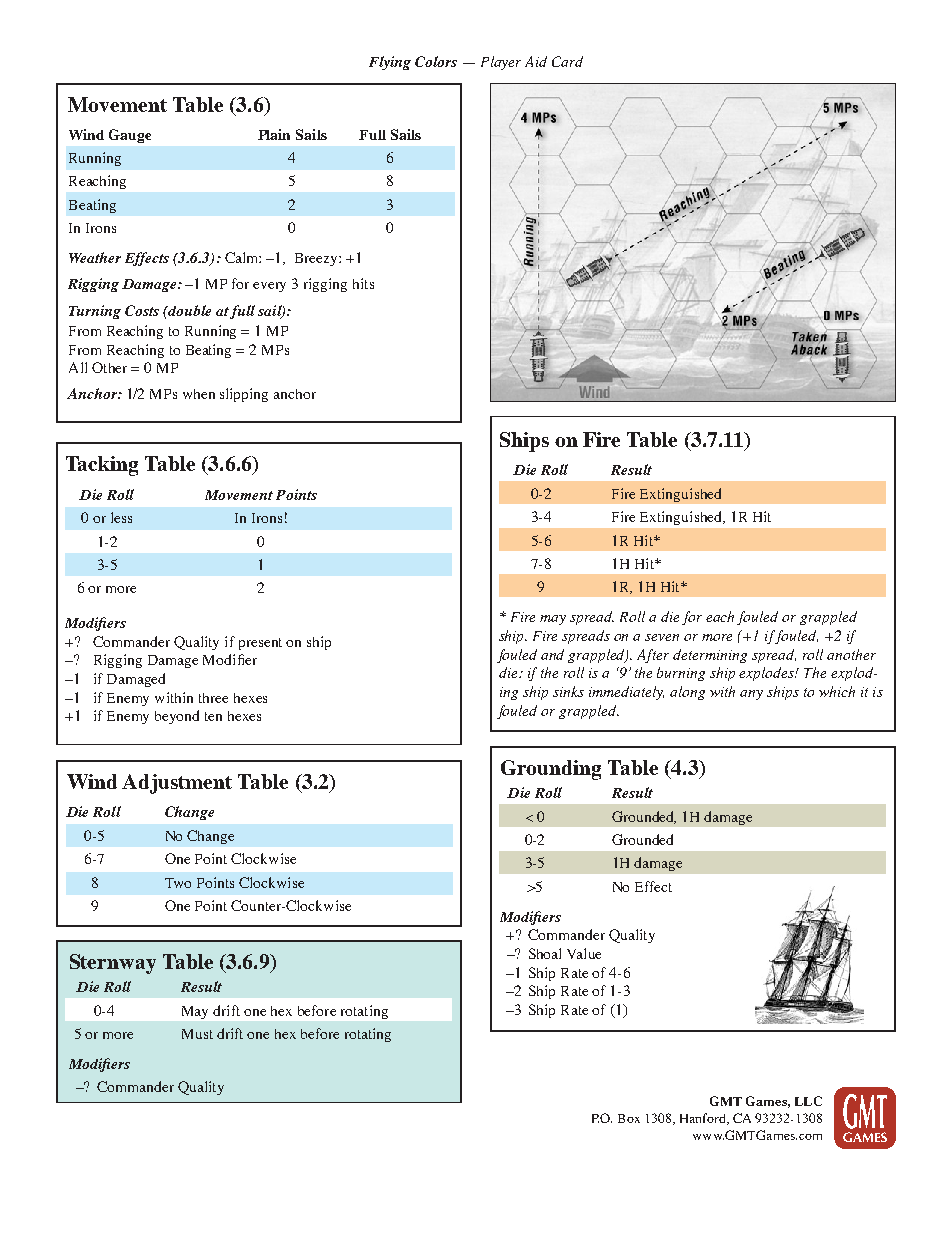  What do you see at coordinates (567, 61) in the screenshot?
I see `Card` at bounding box center [567, 61].
